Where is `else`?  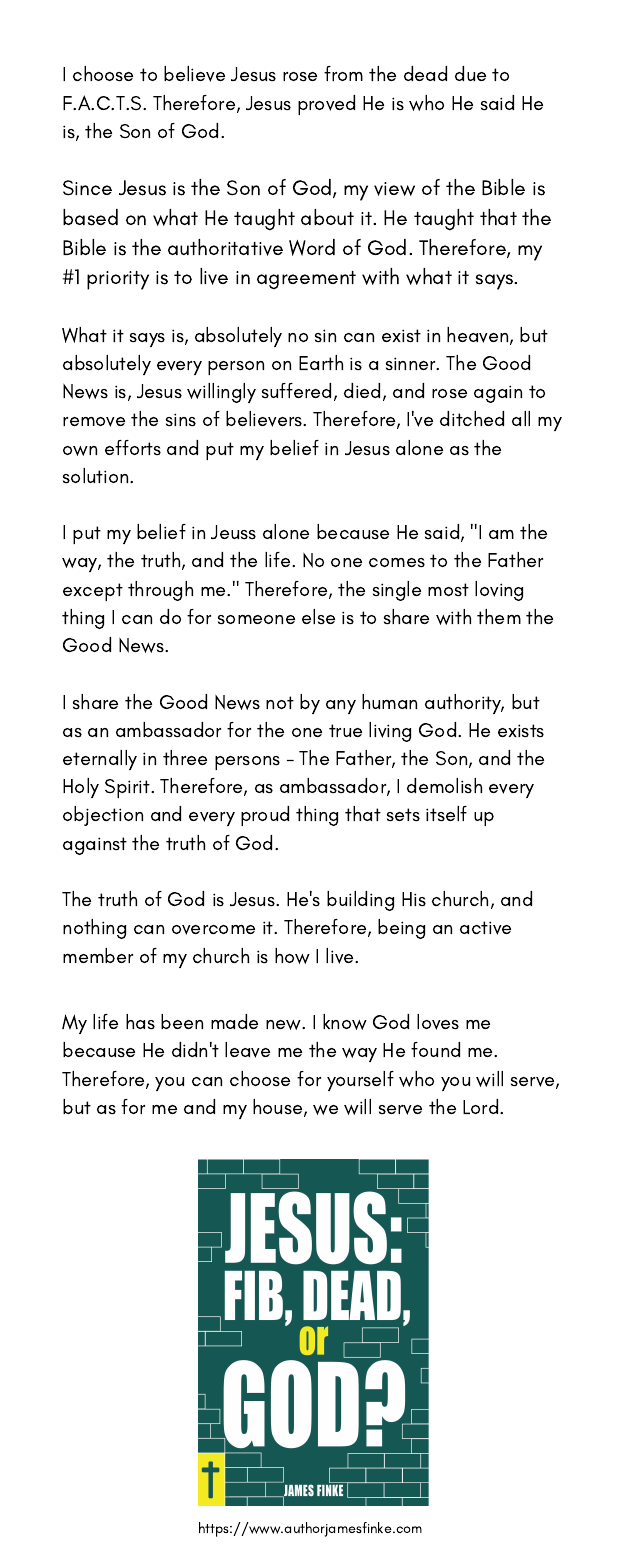
else is located at coordinates (318, 616).
